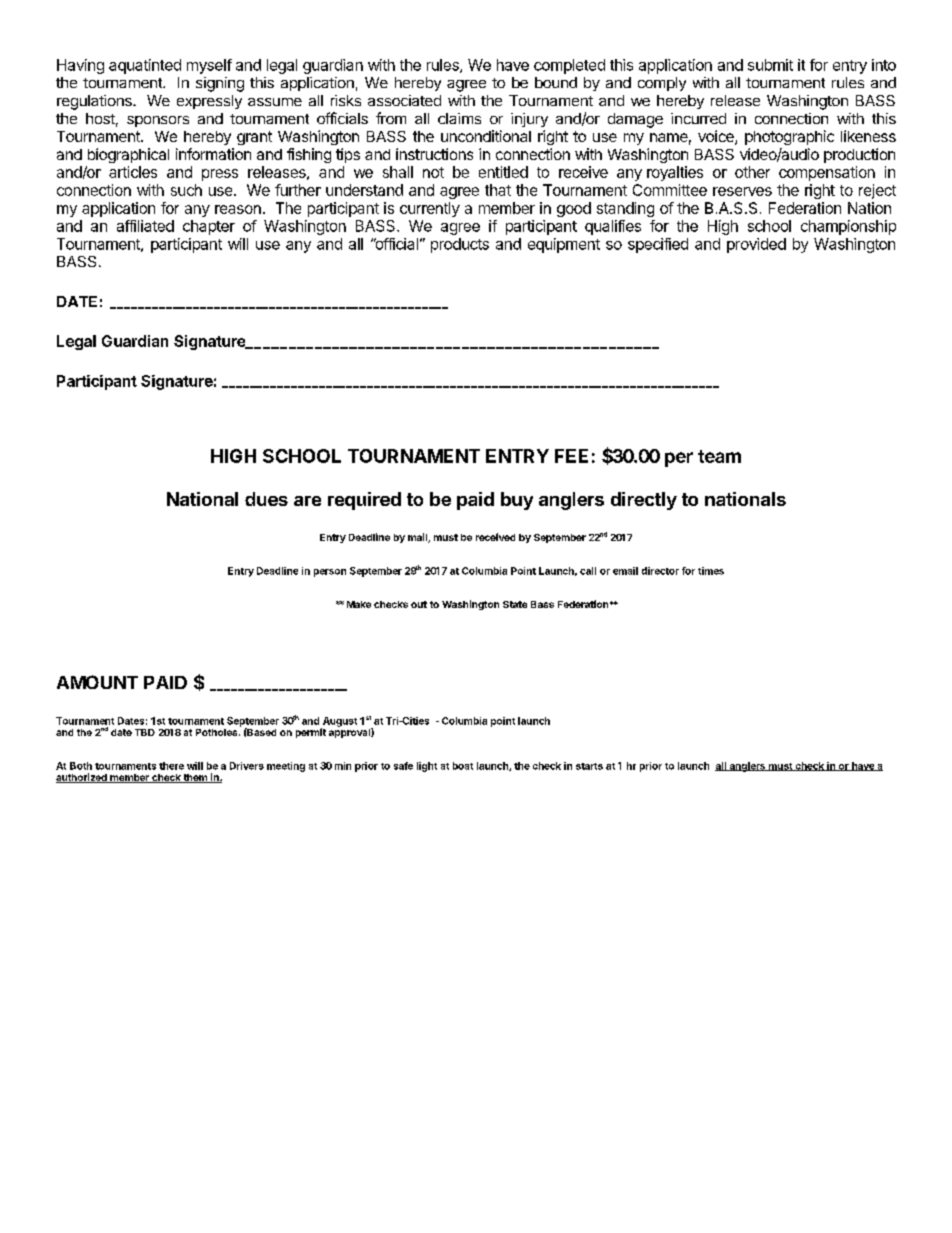 This page has height=1233, width=952. What do you see at coordinates (571, 456) in the page?
I see `FEE` at bounding box center [571, 456].
